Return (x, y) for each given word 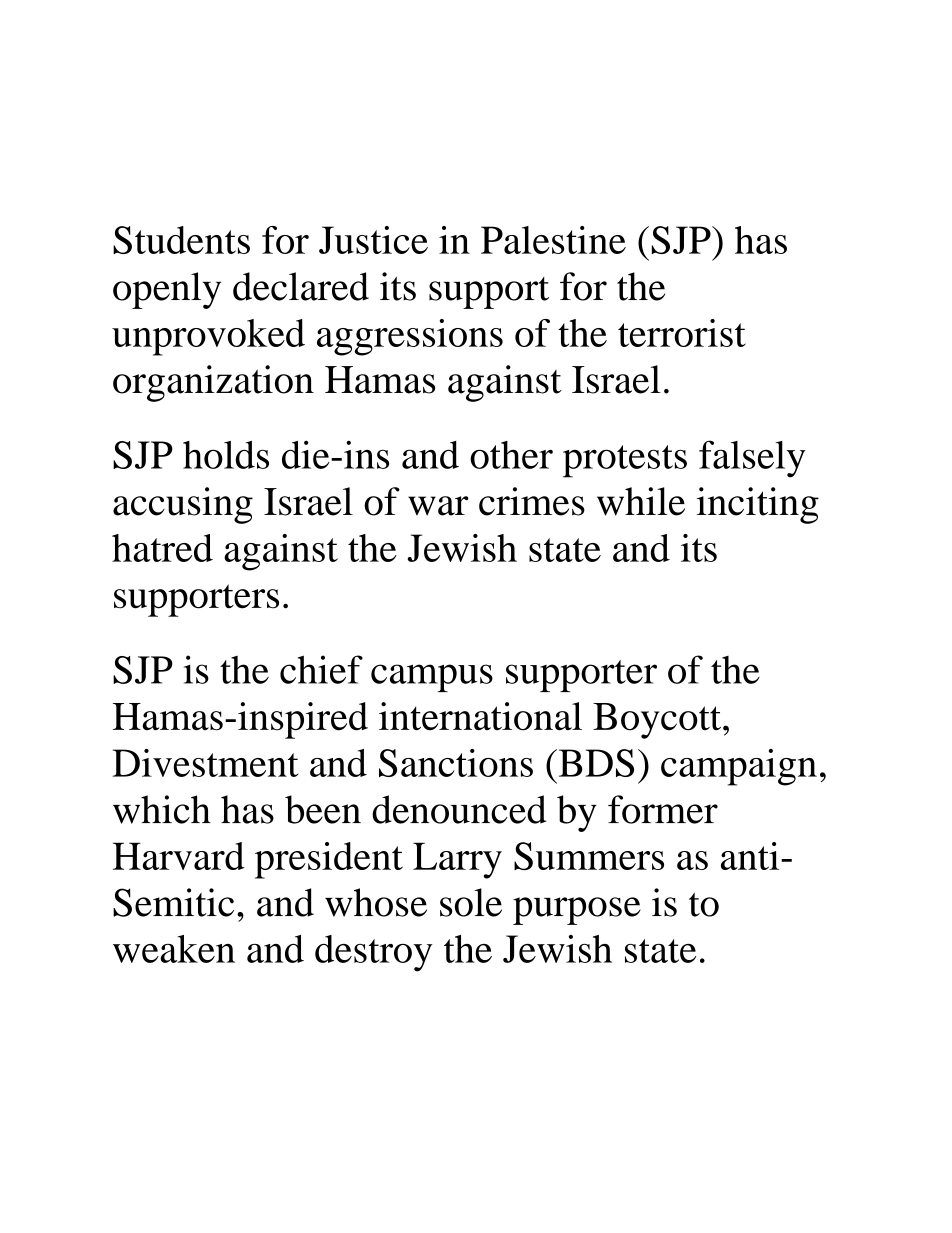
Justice (373, 240)
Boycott (657, 721)
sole (471, 902)
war (438, 506)
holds (226, 455)
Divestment (206, 763)
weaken (174, 949)
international (480, 716)
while (641, 501)
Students (181, 240)
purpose (577, 911)
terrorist (682, 333)
